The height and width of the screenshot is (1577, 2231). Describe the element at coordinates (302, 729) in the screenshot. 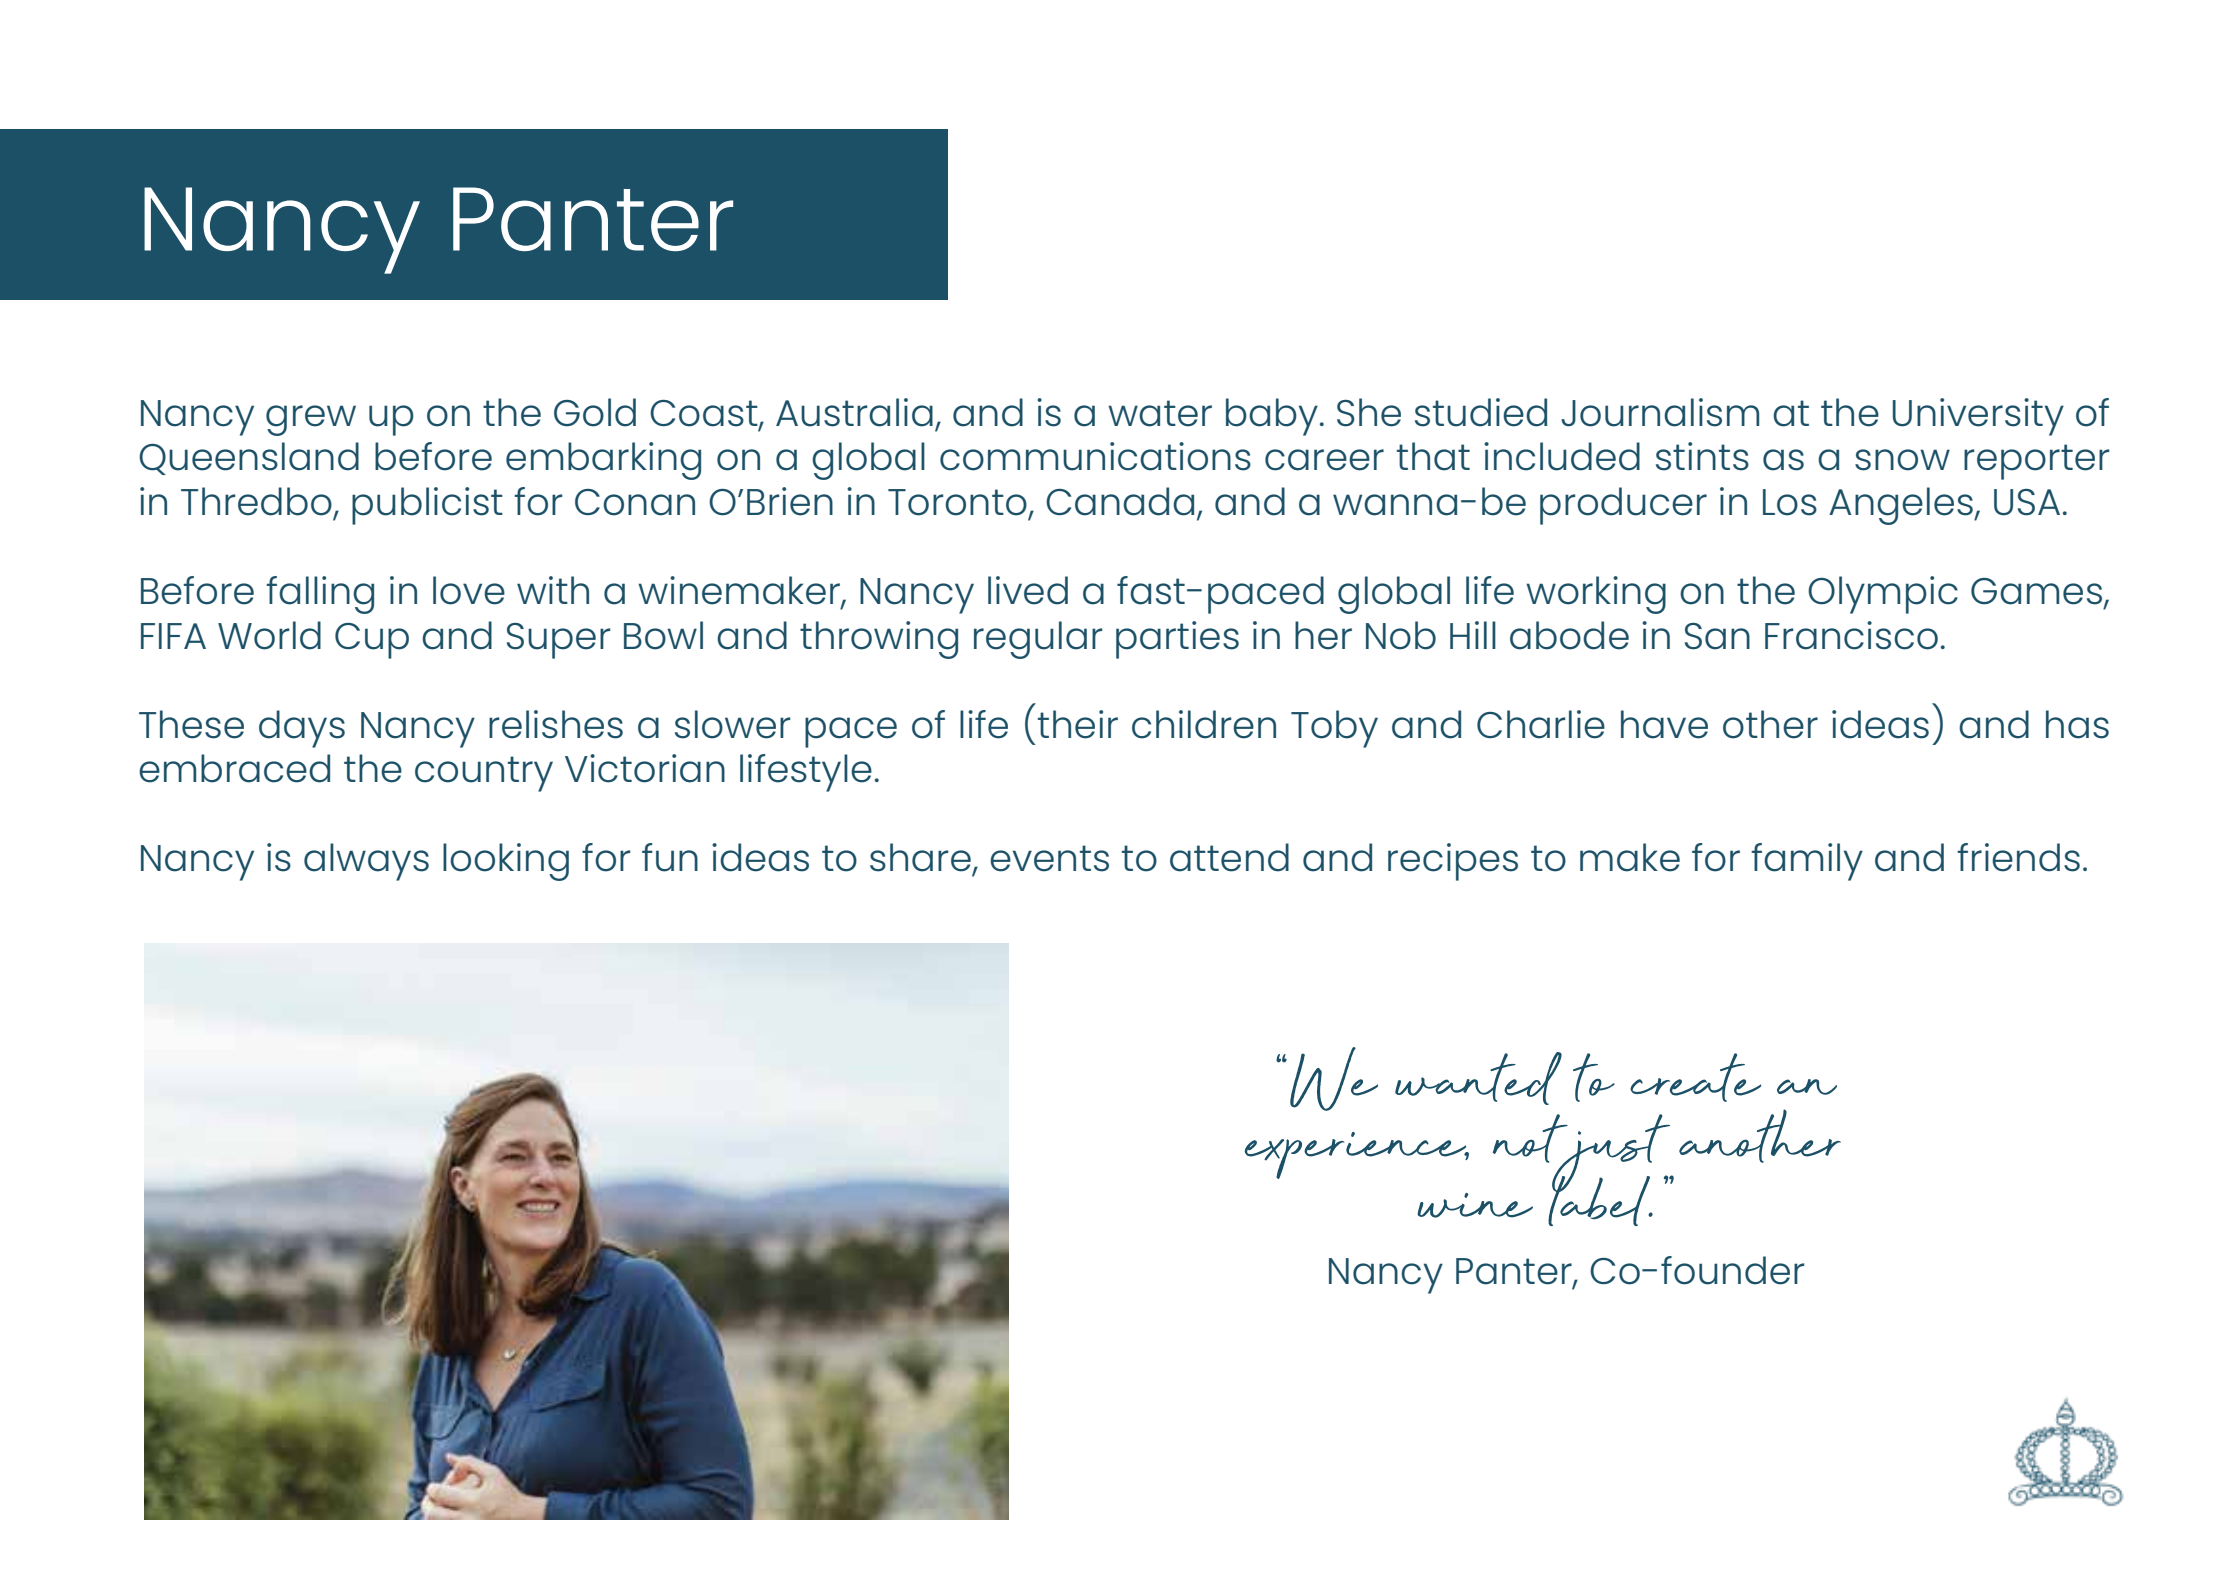

I see `days` at that location.
